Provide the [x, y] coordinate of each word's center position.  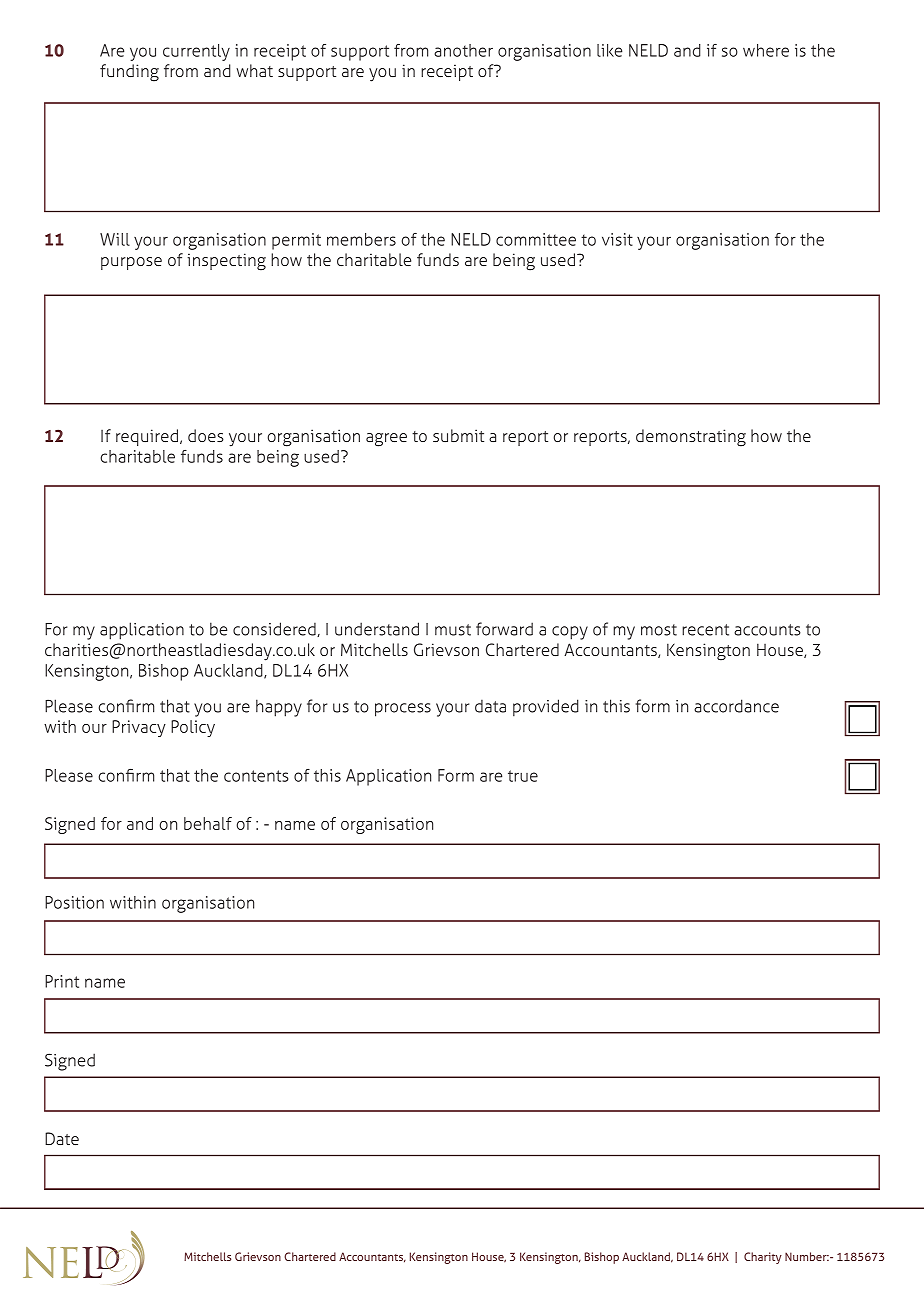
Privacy [139, 728]
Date [62, 1138]
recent [705, 630]
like [609, 50]
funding [129, 73]
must [453, 630]
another [463, 50]
